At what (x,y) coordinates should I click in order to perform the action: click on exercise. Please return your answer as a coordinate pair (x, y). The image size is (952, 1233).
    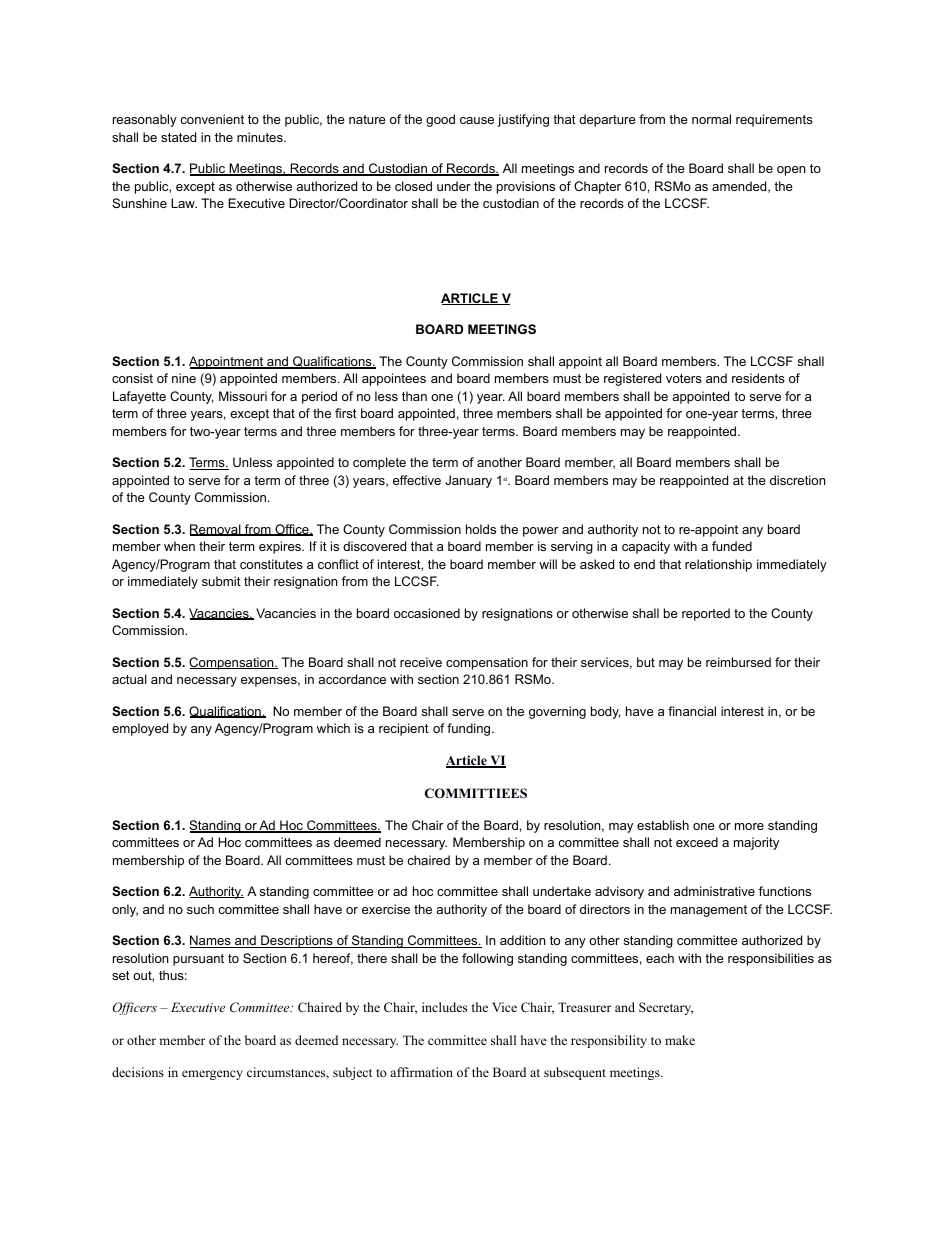
    Looking at the image, I should click on (386, 909).
